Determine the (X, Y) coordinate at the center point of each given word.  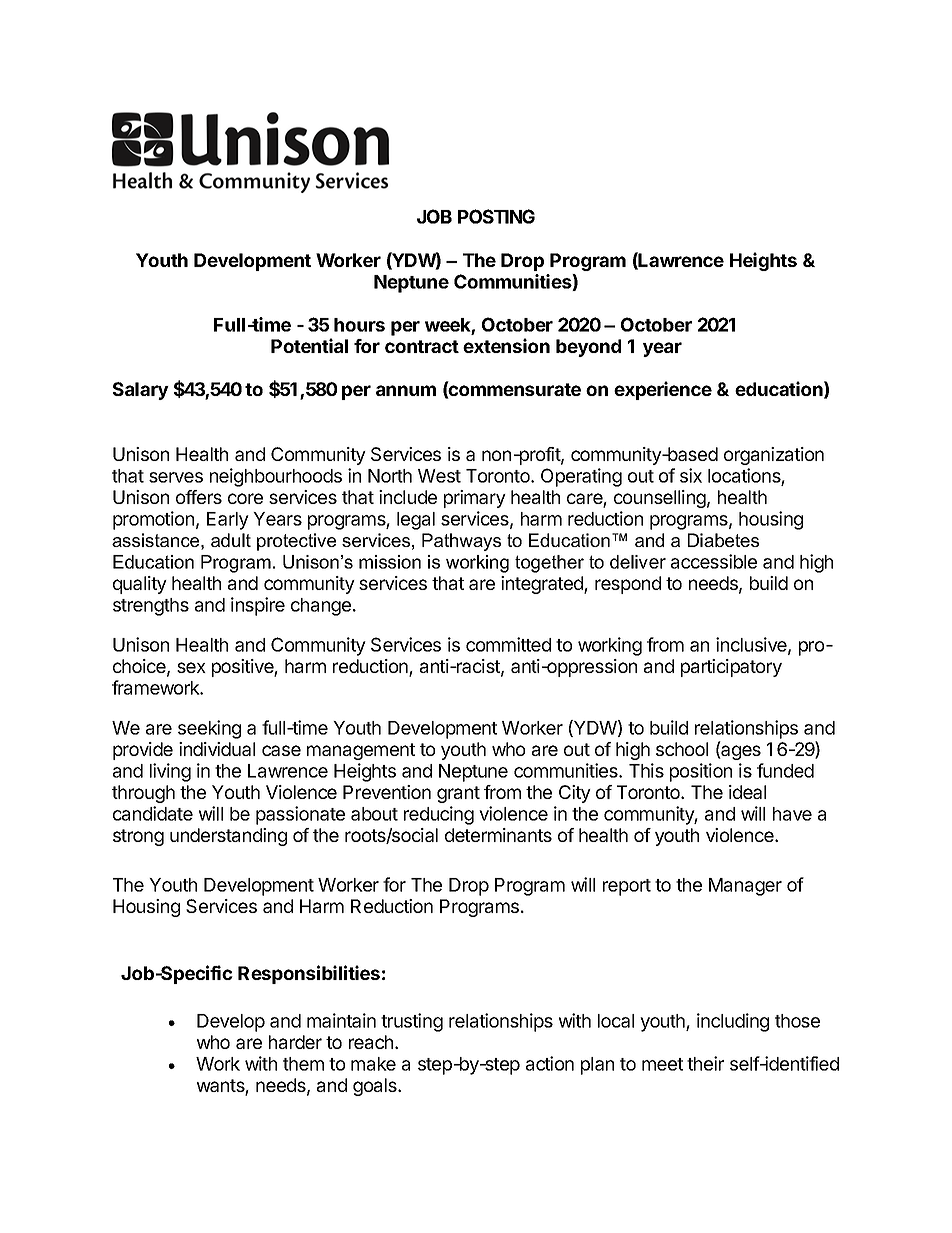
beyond (588, 348)
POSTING (496, 216)
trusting (412, 1022)
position (701, 772)
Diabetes (723, 540)
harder (295, 1042)
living (170, 772)
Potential (309, 345)
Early (228, 521)
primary (475, 499)
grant (458, 794)
